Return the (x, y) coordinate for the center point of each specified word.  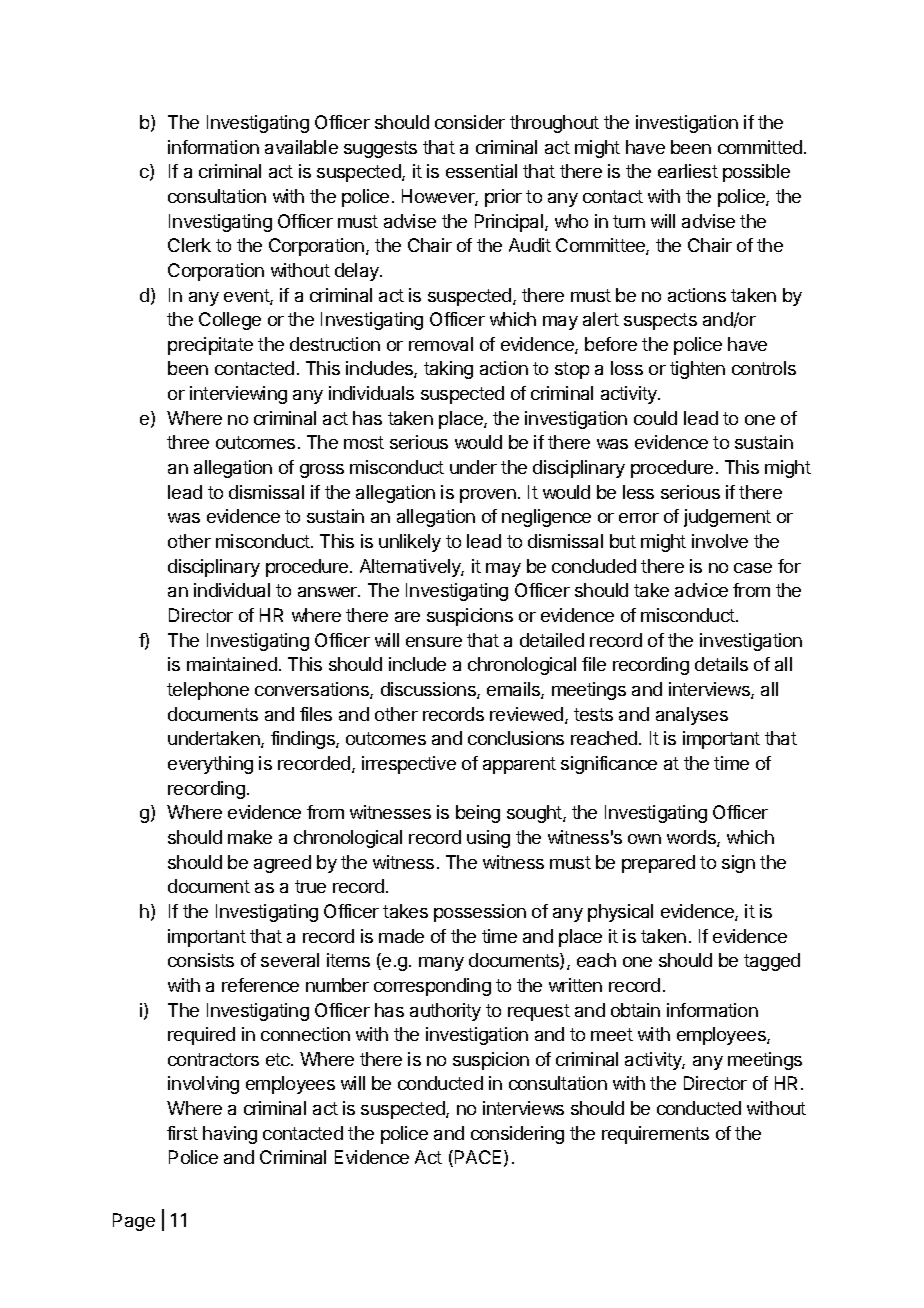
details (721, 664)
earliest (688, 171)
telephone (208, 691)
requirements (655, 1135)
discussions (429, 690)
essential (481, 171)
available (301, 147)
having (230, 1135)
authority (445, 1012)
